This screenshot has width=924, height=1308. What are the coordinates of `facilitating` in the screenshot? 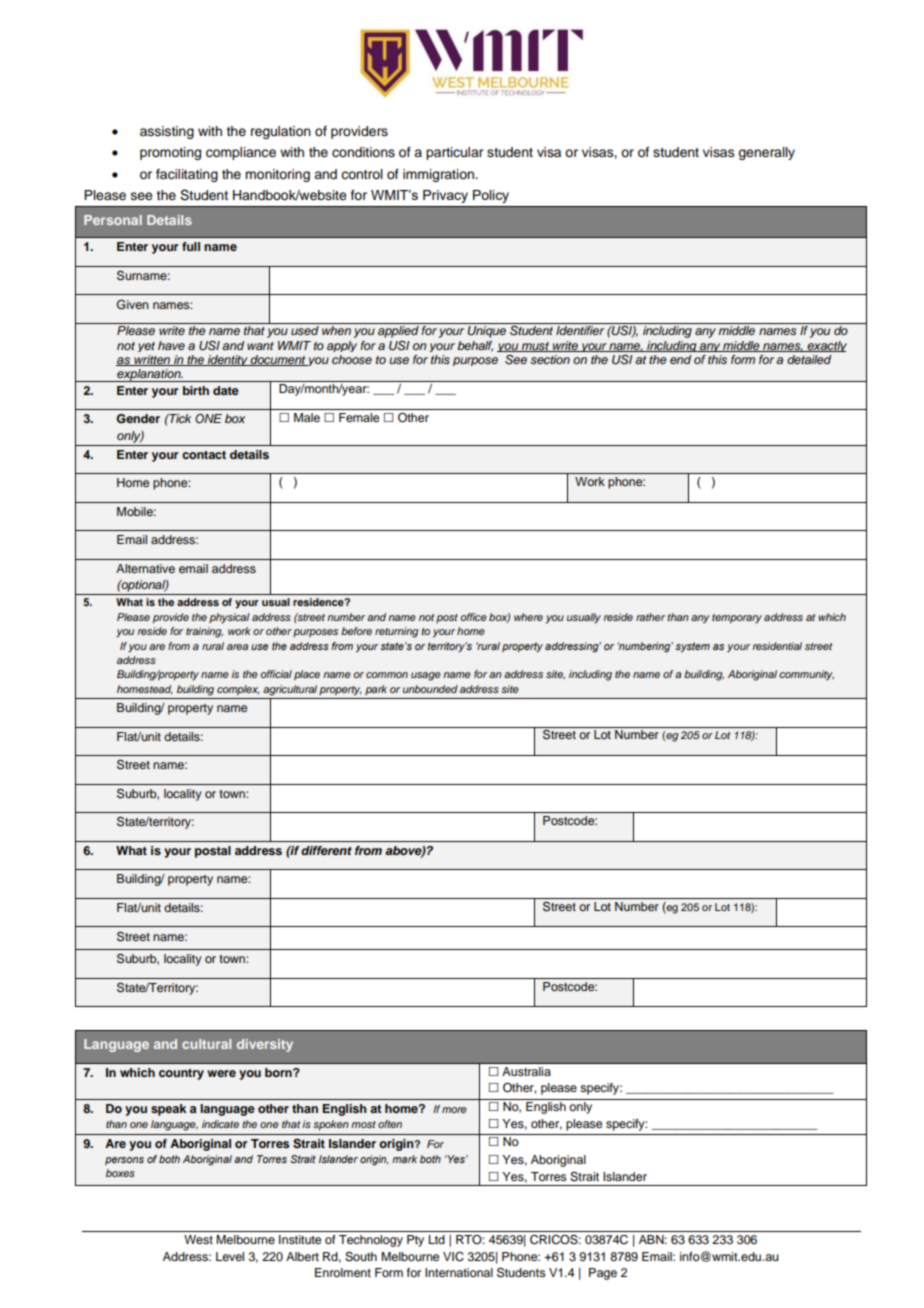 It's located at (187, 175).
